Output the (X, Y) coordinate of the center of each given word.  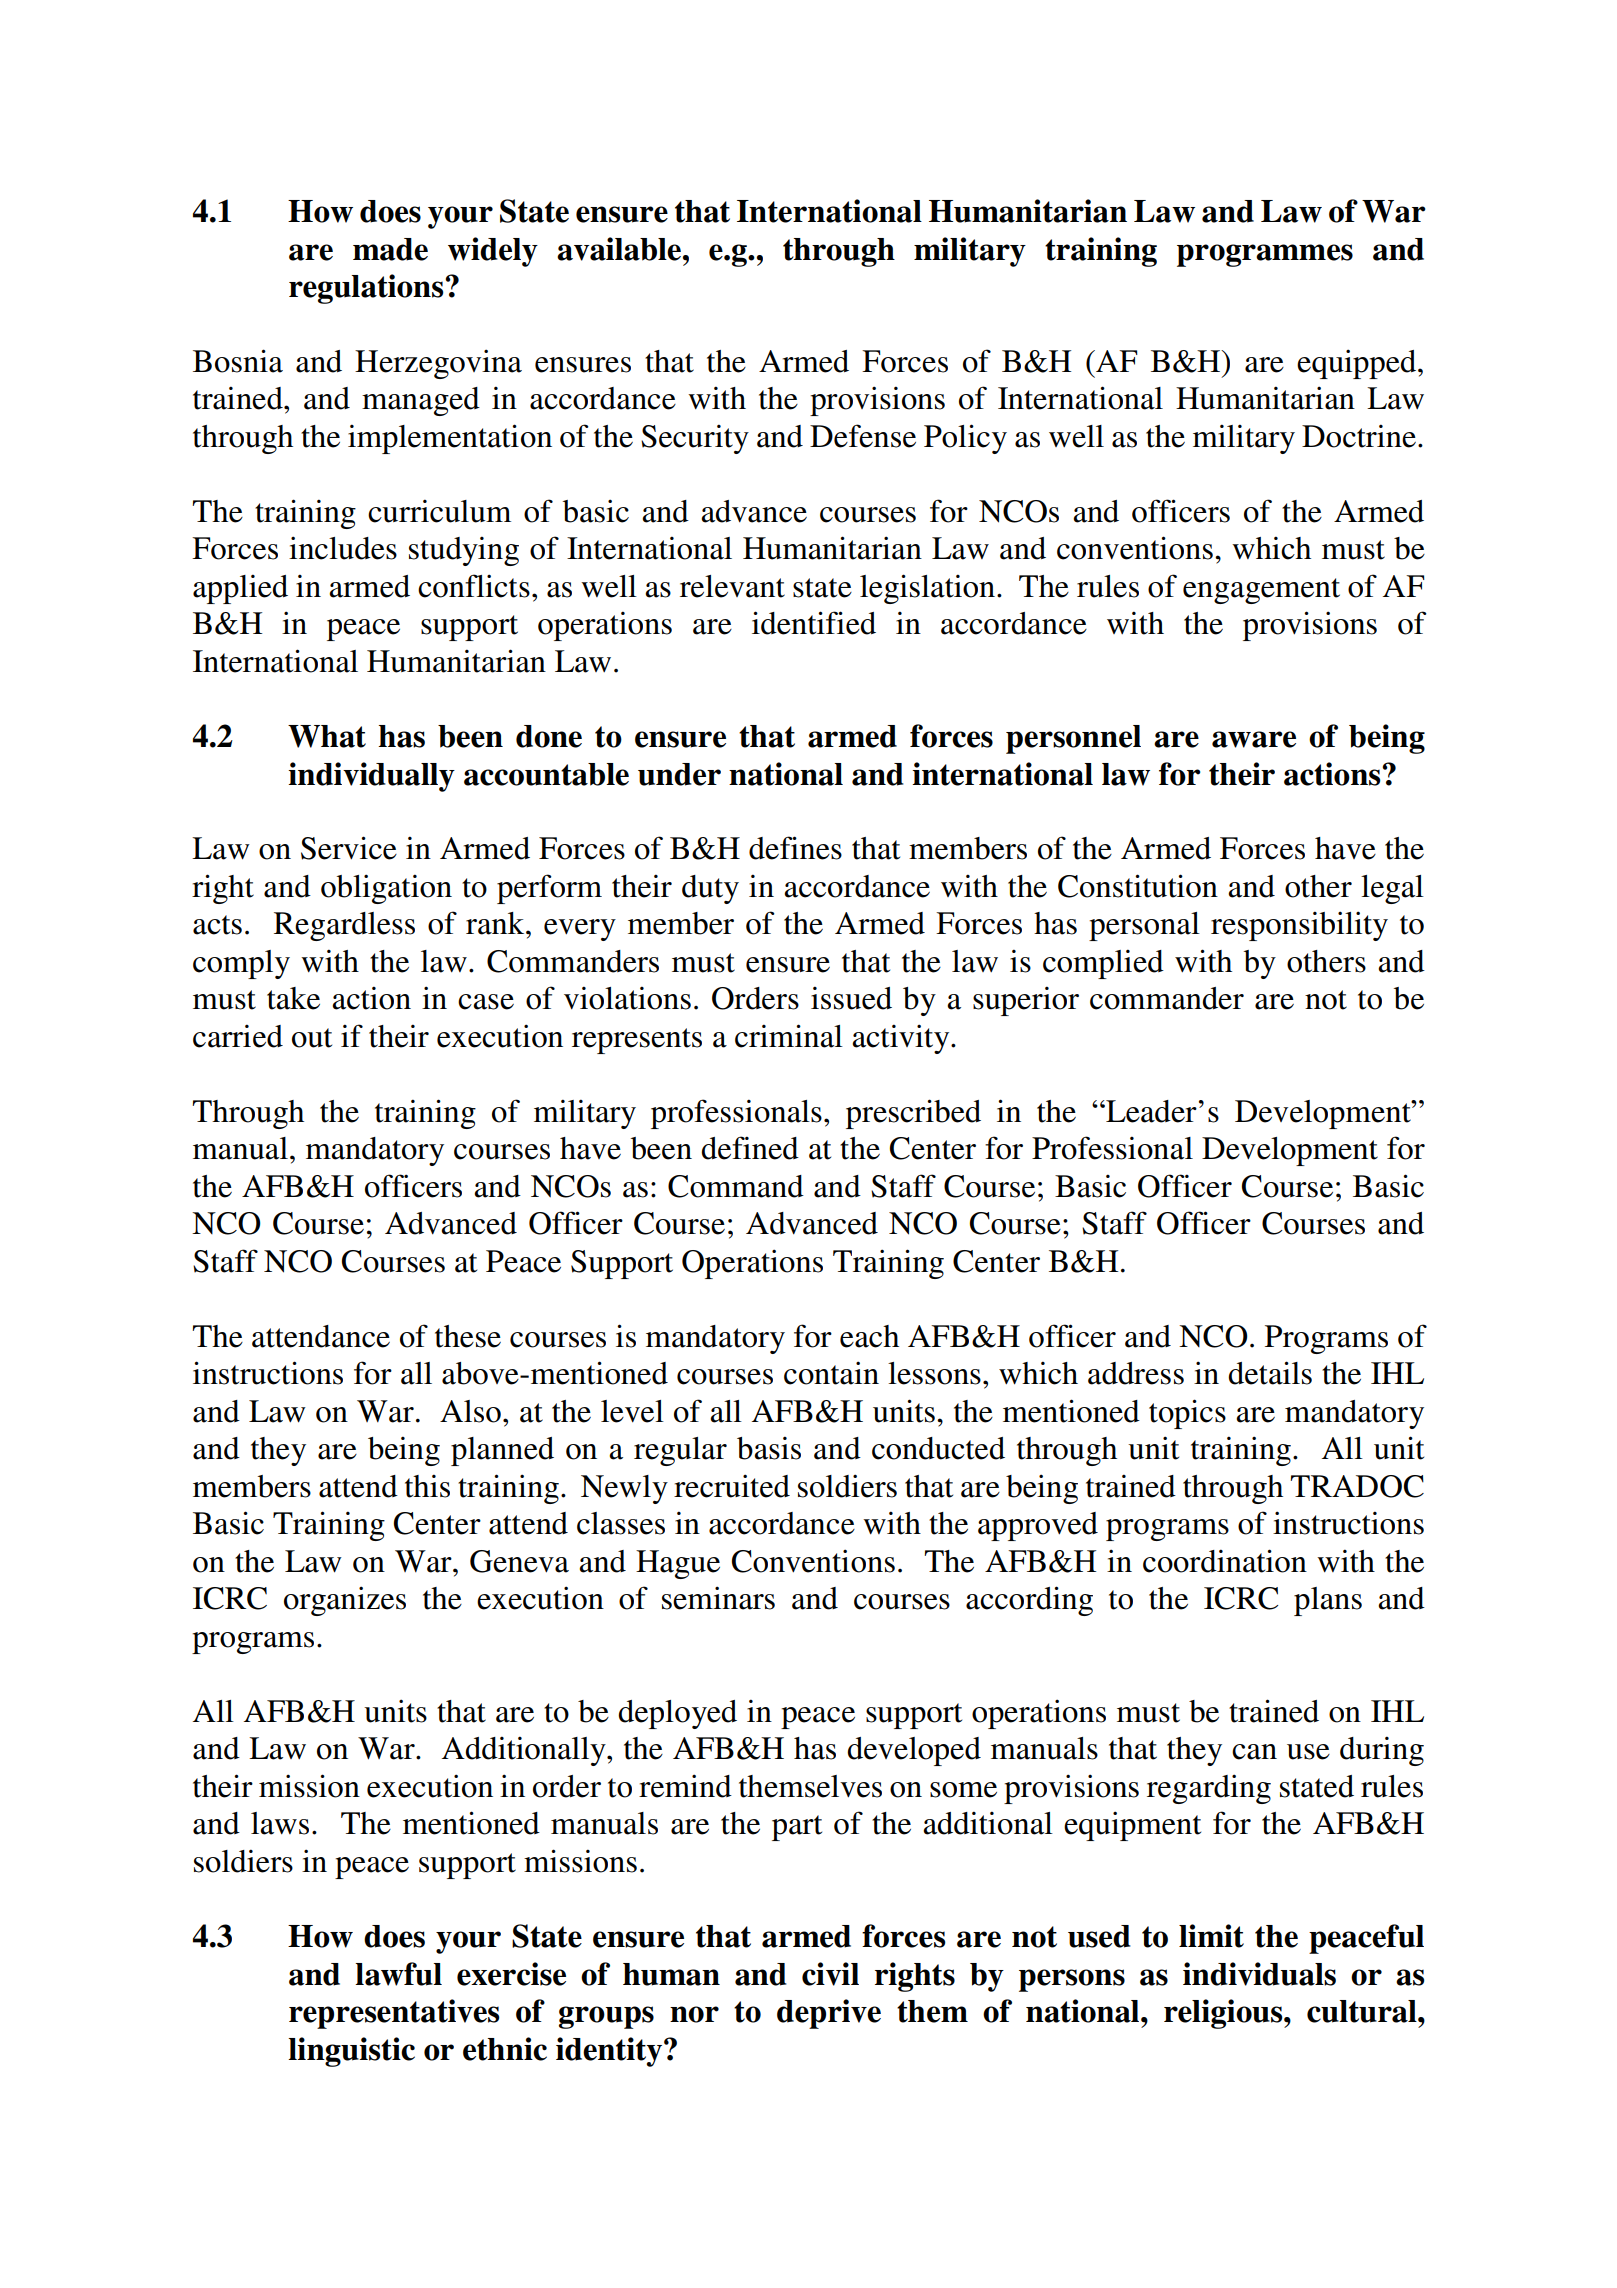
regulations (367, 289)
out (312, 1038)
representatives (394, 2014)
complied (1103, 964)
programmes (1265, 255)
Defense (863, 436)
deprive (829, 2014)
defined (750, 1148)
